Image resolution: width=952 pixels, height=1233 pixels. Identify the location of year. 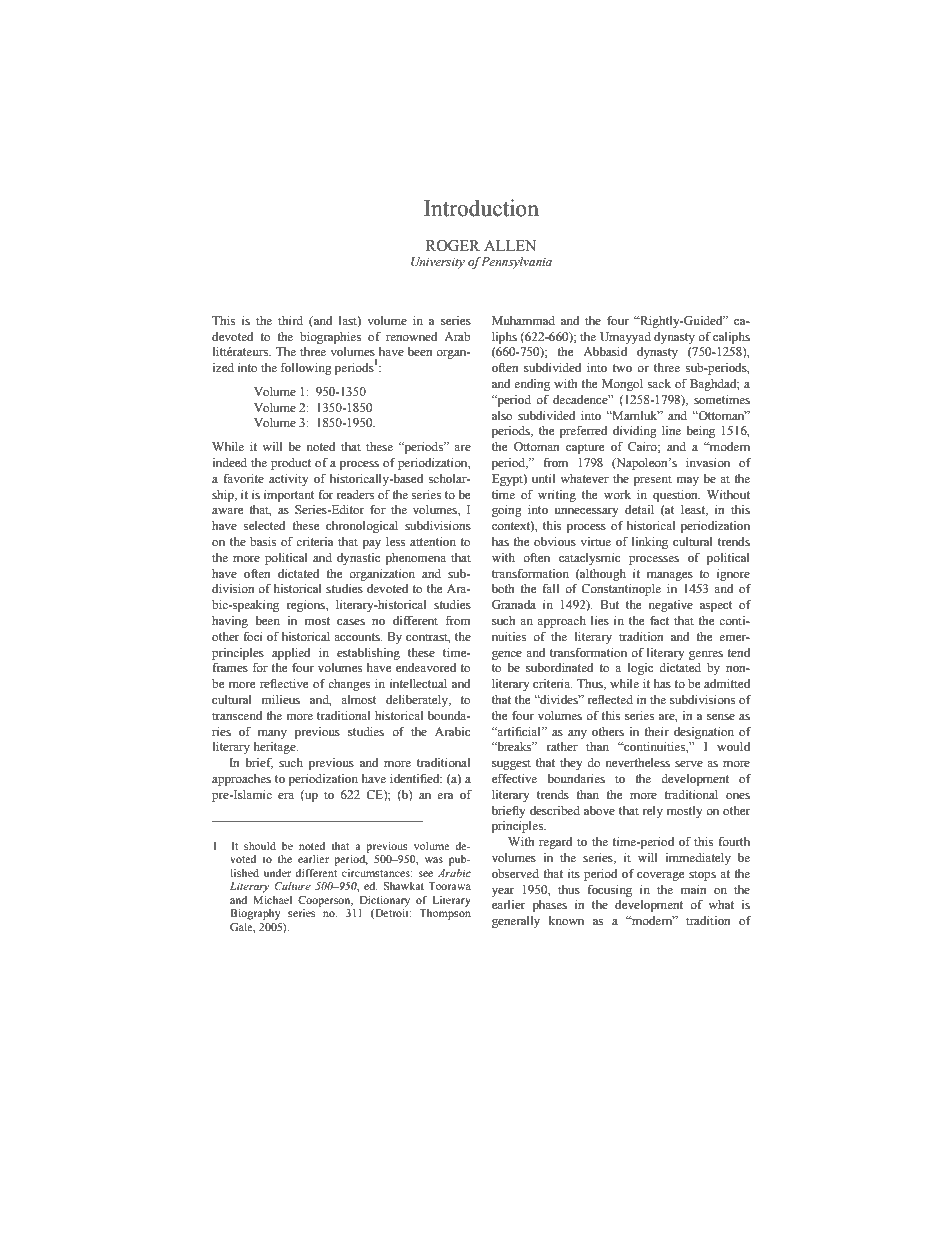
(503, 892).
